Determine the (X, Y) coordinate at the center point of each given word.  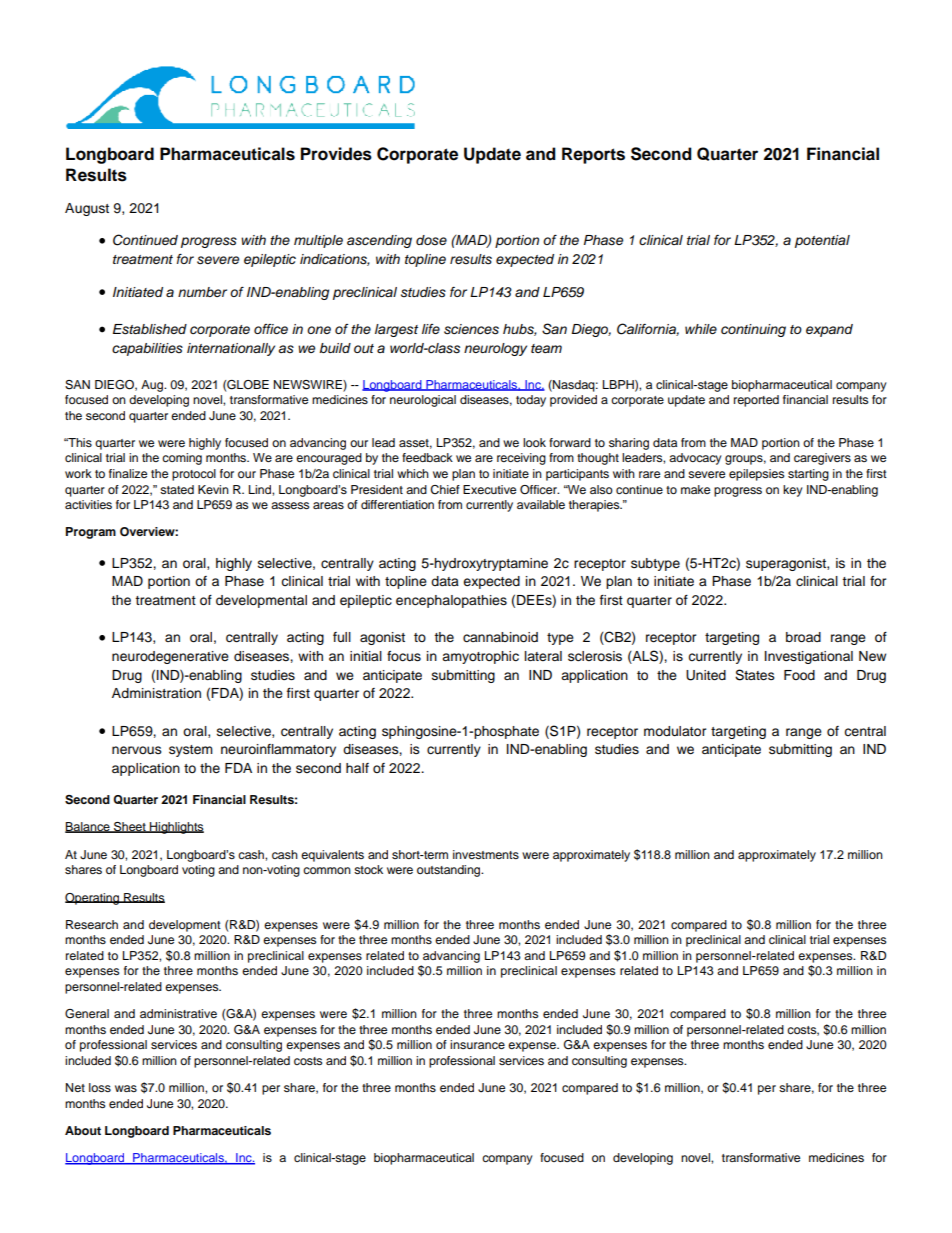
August (87, 209)
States (755, 675)
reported (756, 401)
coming (182, 459)
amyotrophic (480, 657)
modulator (675, 731)
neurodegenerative (170, 657)
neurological (423, 401)
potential (822, 241)
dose (431, 240)
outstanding (450, 871)
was (126, 1088)
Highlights (176, 828)
